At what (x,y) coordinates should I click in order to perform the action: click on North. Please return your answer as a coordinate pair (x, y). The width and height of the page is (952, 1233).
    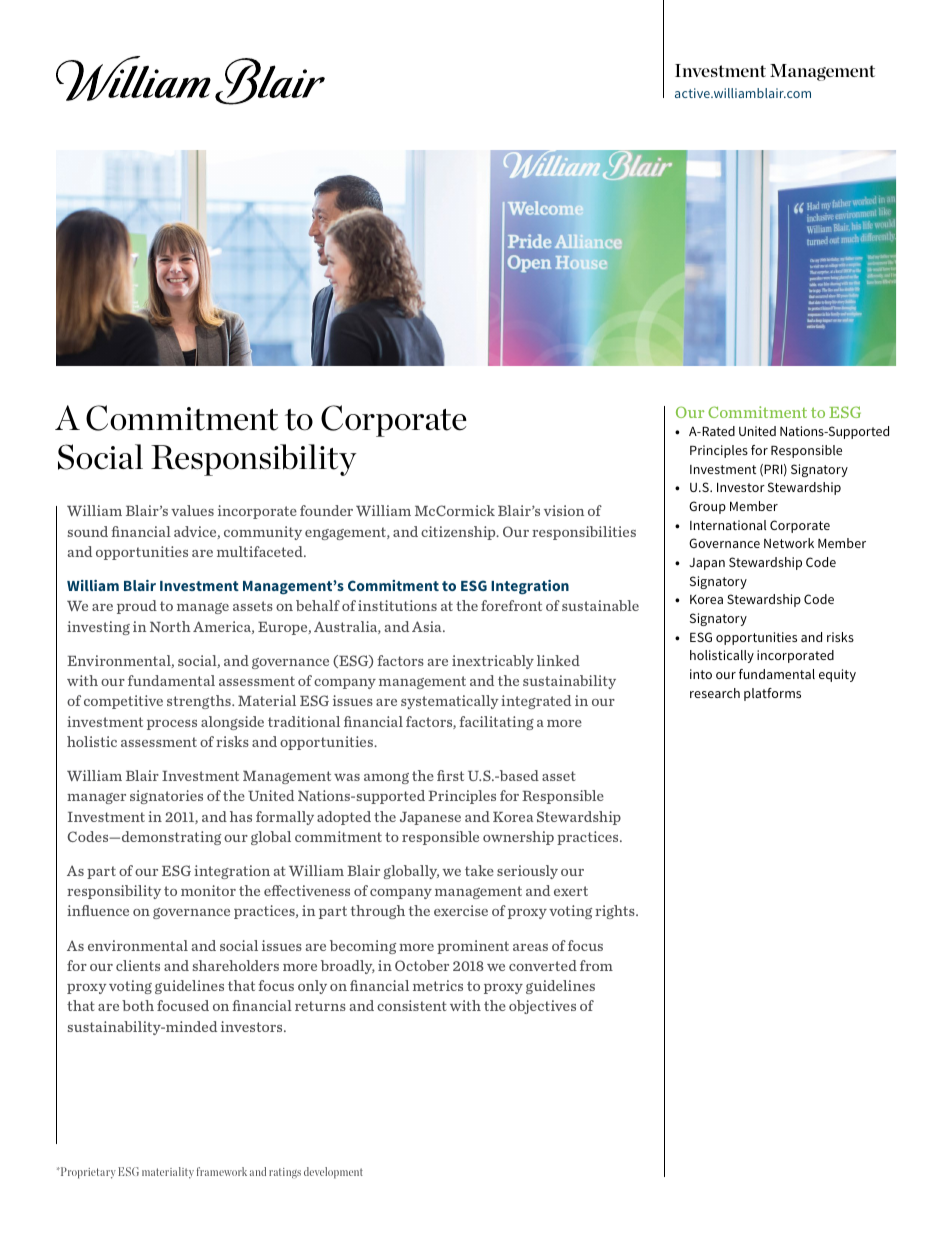
    Looking at the image, I should click on (170, 626).
